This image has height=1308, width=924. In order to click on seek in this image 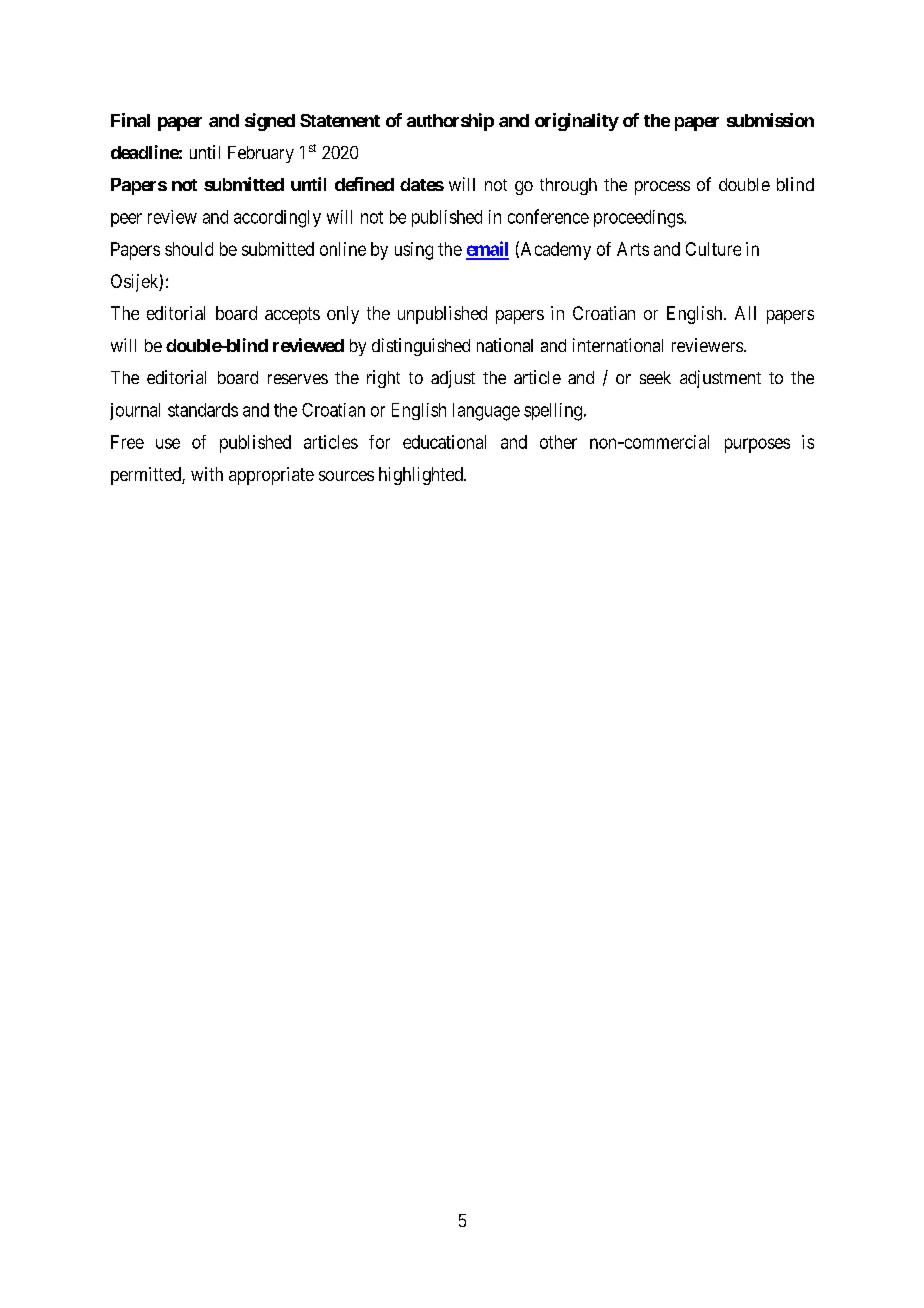, I will do `click(655, 377)`.
